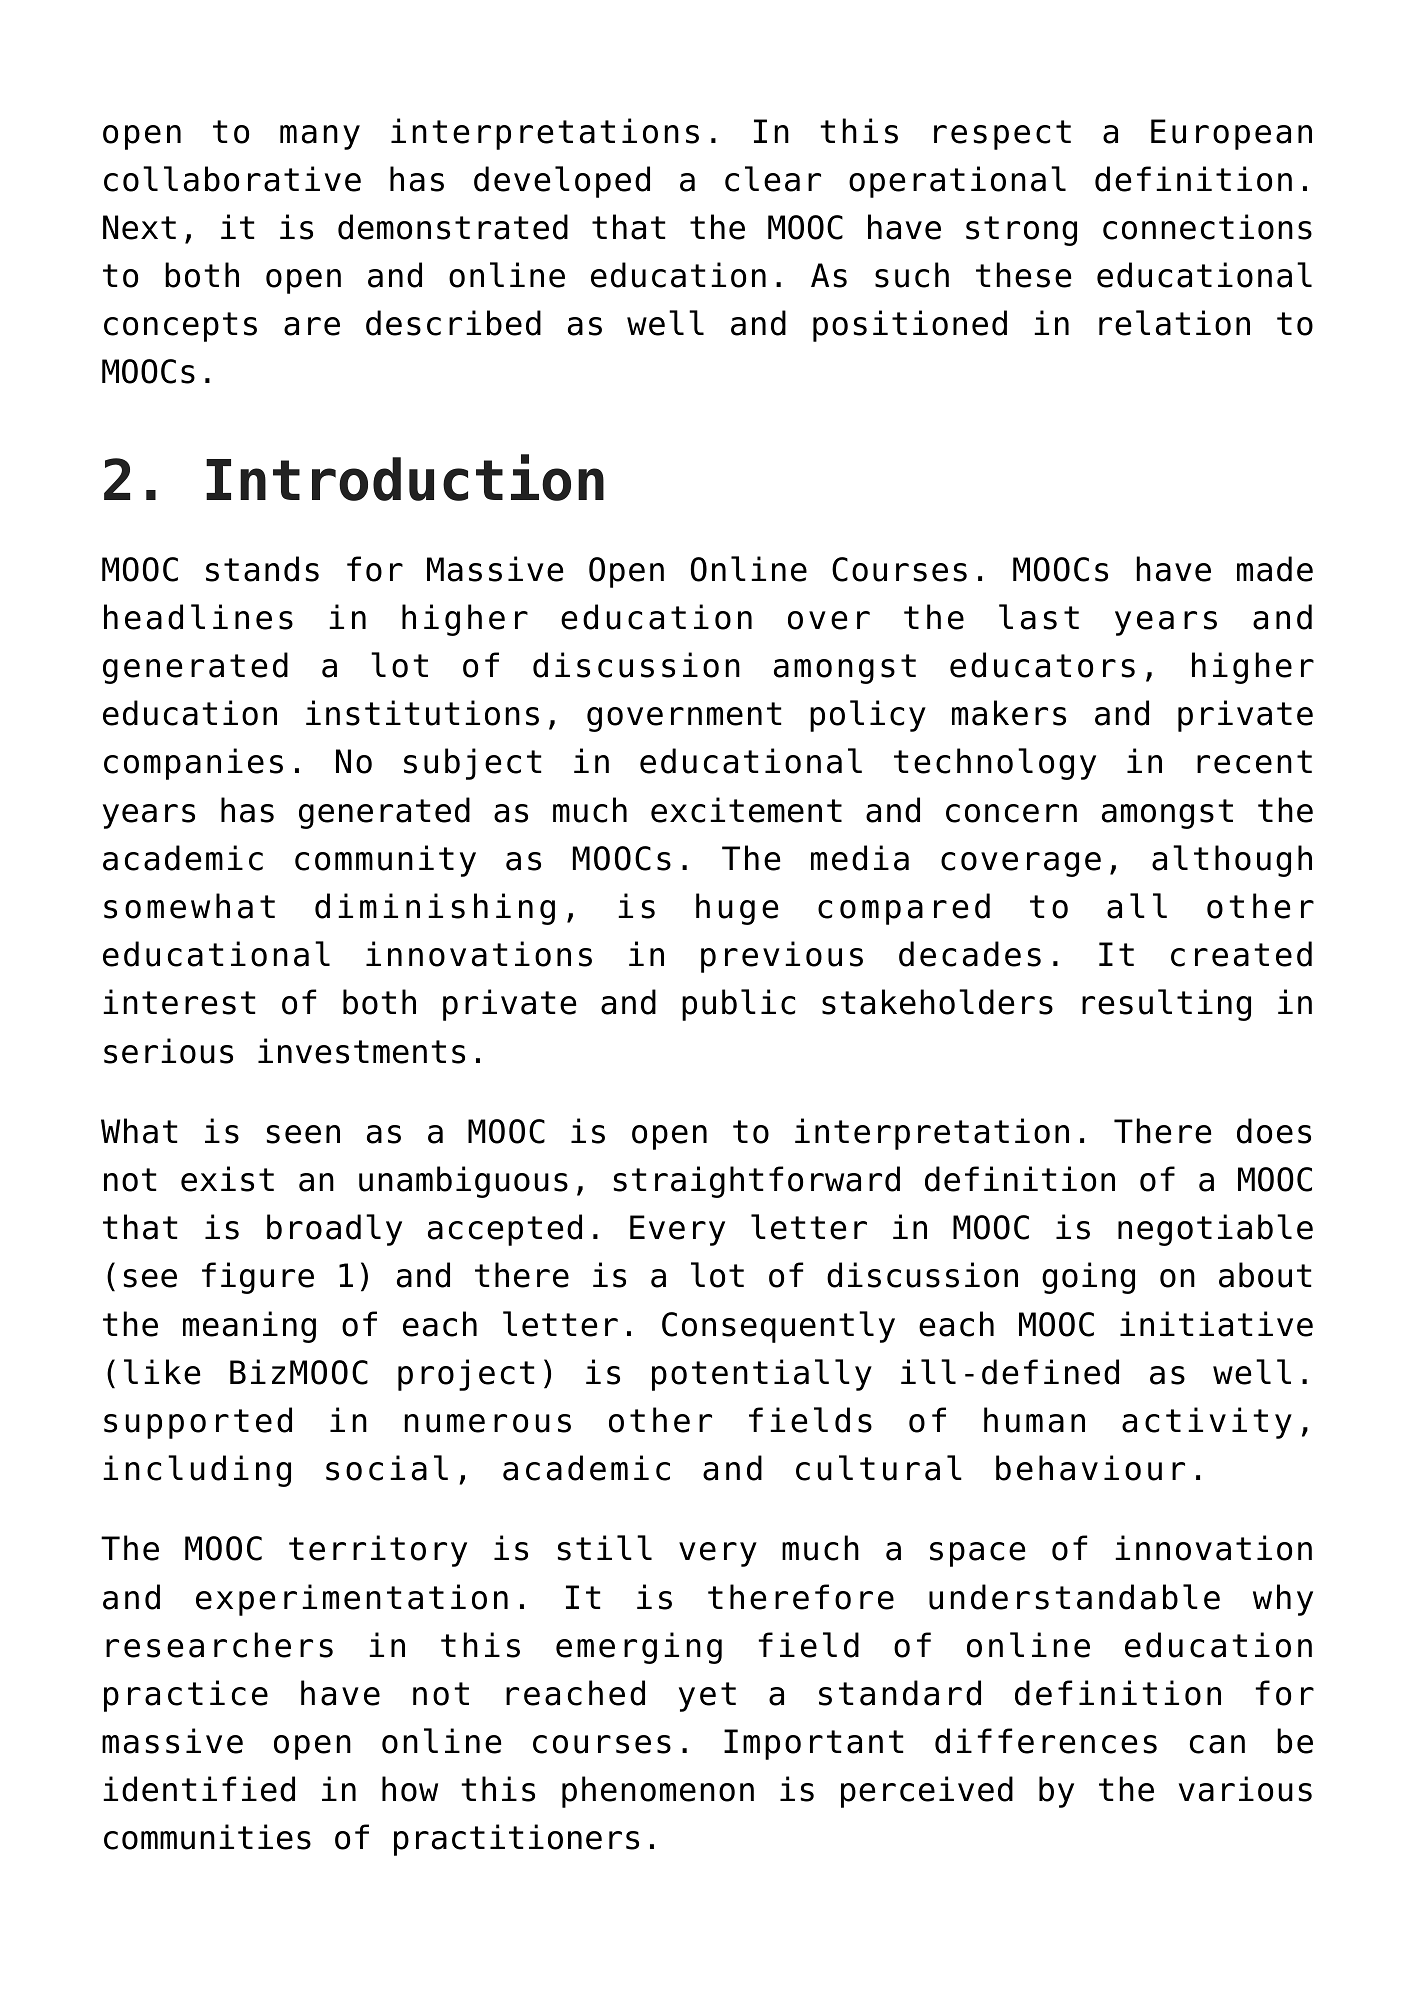  What do you see at coordinates (385, 861) in the document?
I see `community` at bounding box center [385, 861].
